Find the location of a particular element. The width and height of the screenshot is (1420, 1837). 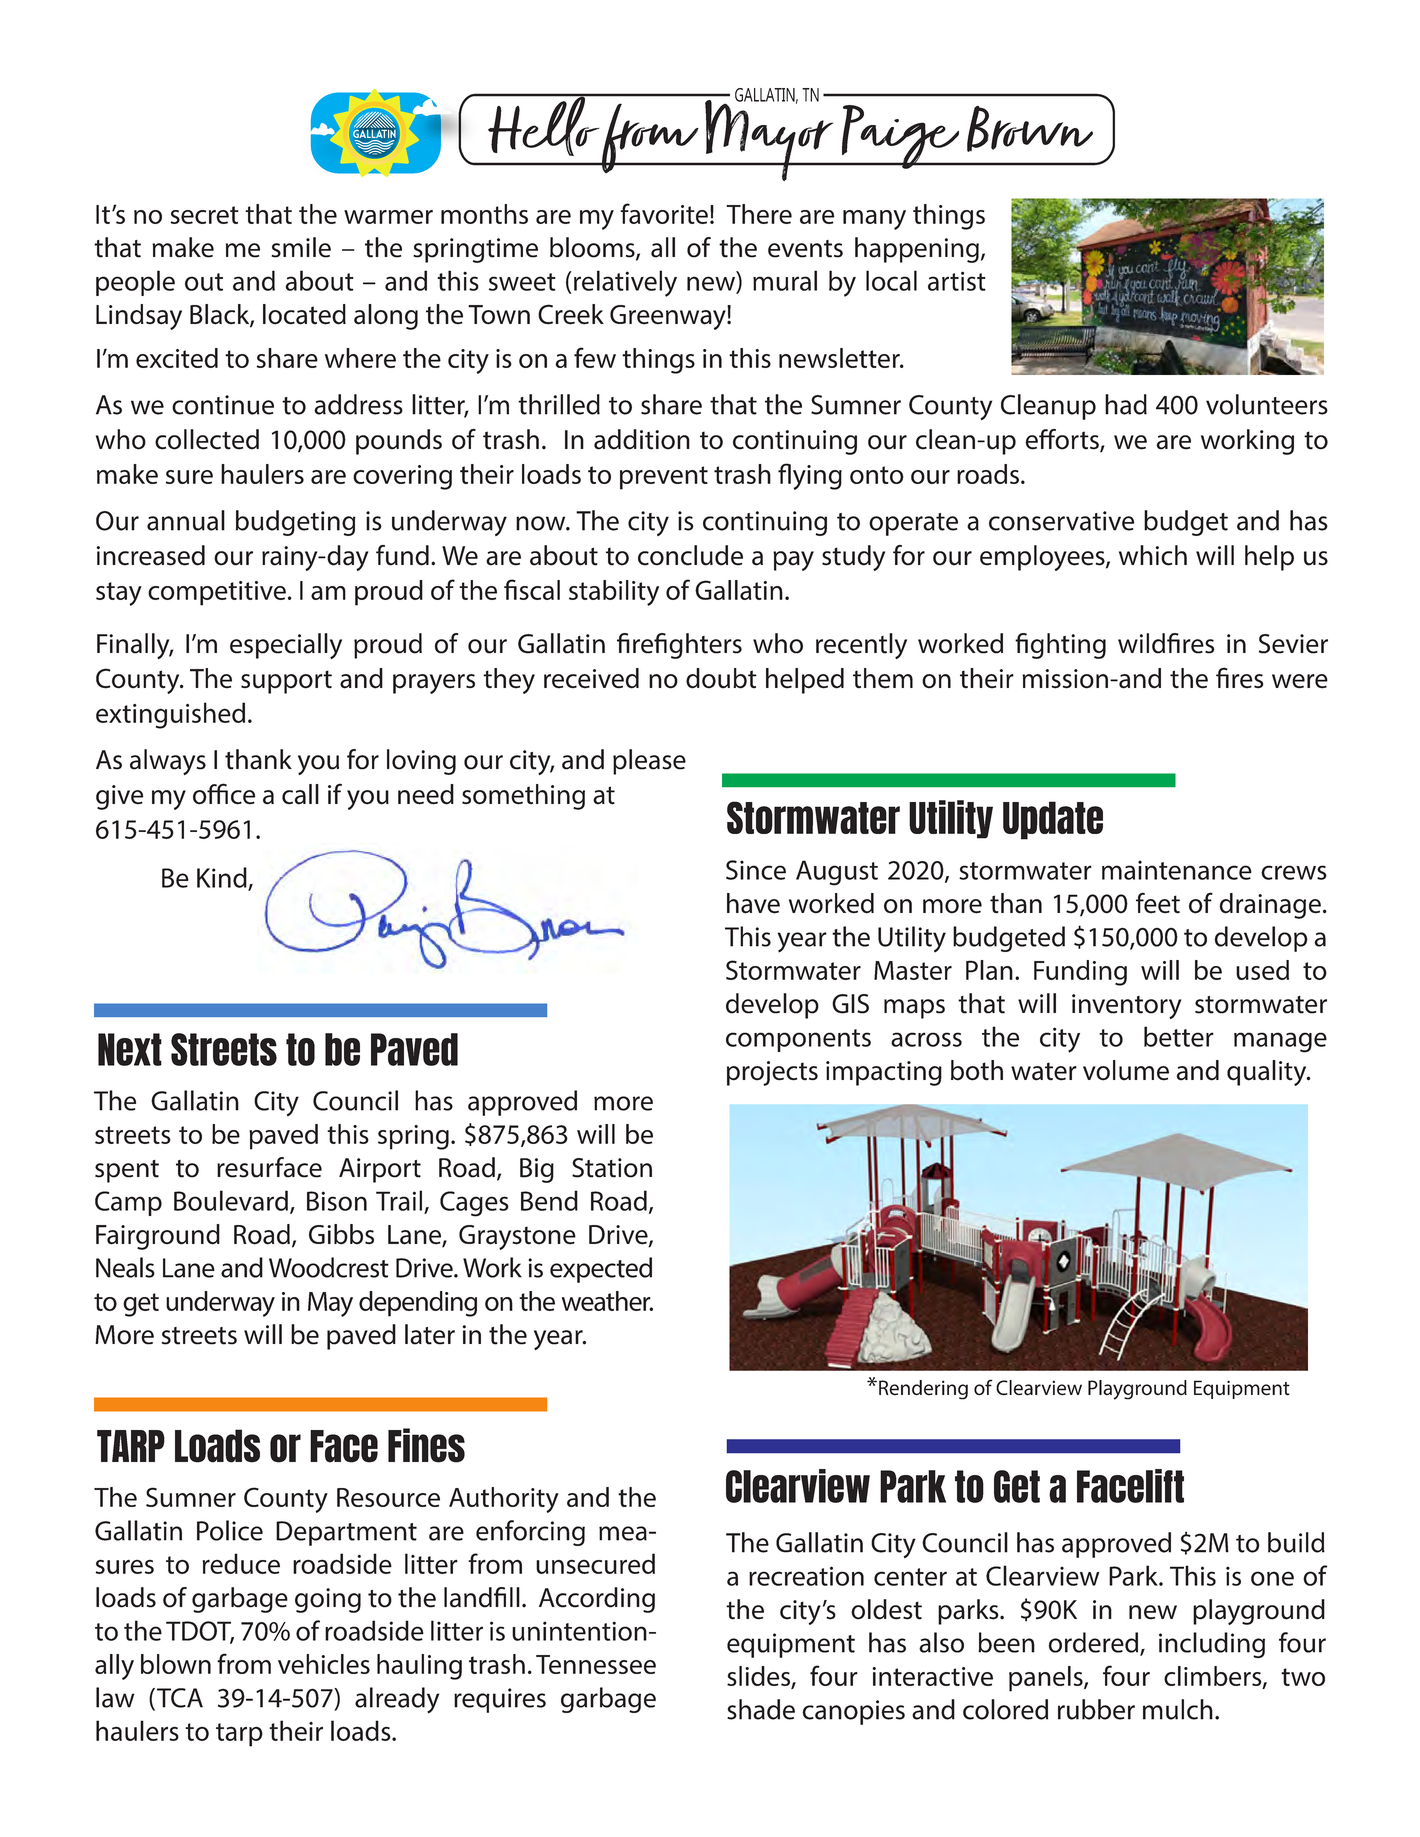

have is located at coordinates (753, 903).
